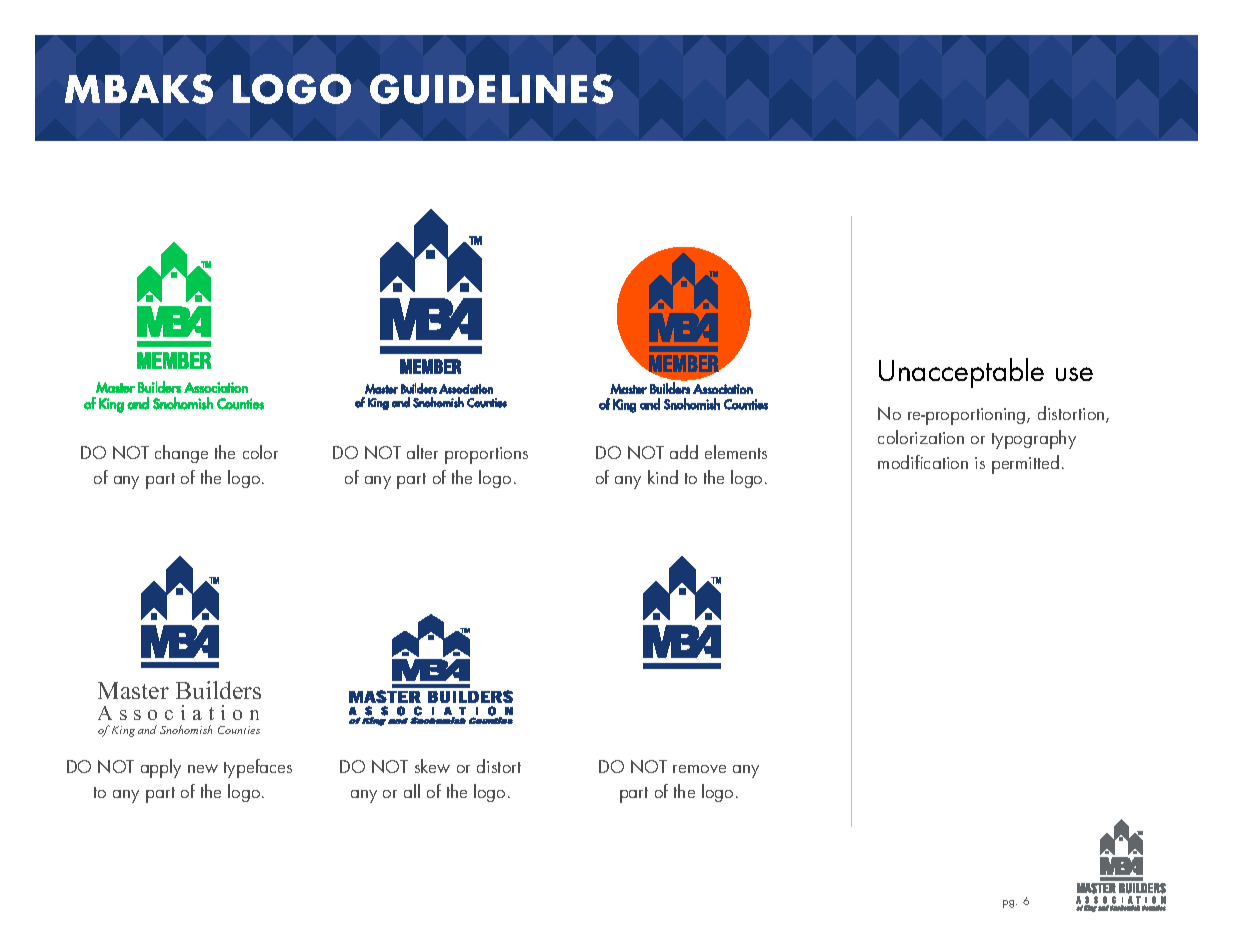 The image size is (1233, 952). I want to click on typefaces, so click(258, 768).
